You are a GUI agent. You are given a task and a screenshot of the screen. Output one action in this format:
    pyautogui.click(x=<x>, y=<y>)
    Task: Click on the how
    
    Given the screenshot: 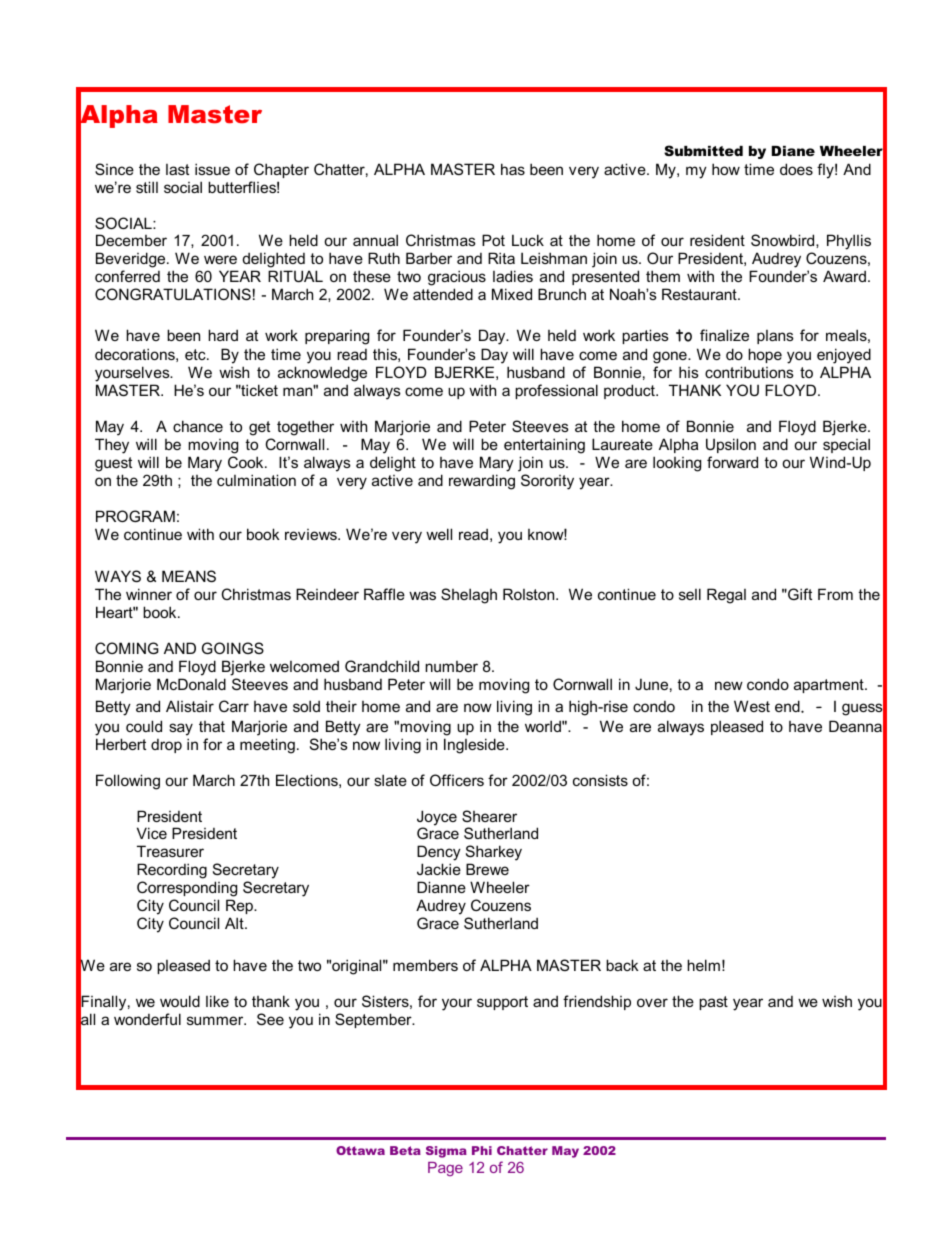 What is the action you would take?
    pyautogui.click(x=726, y=169)
